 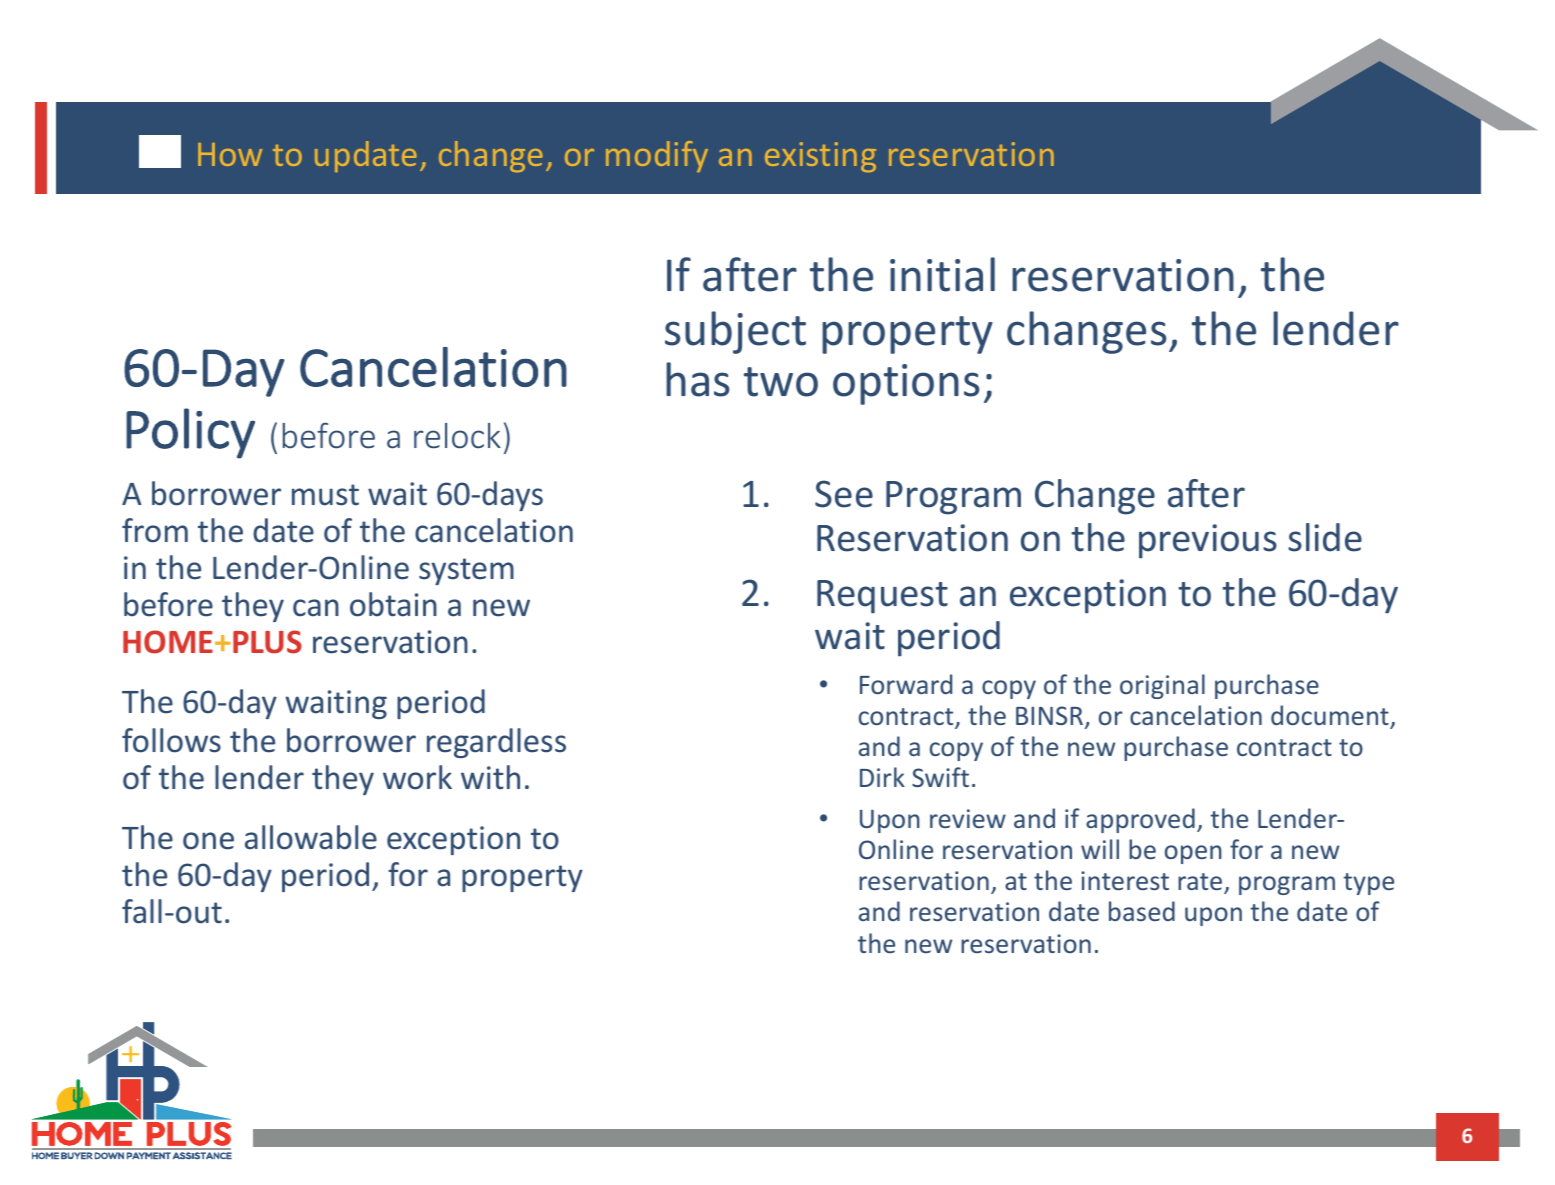 I want to click on How, so click(x=230, y=154).
